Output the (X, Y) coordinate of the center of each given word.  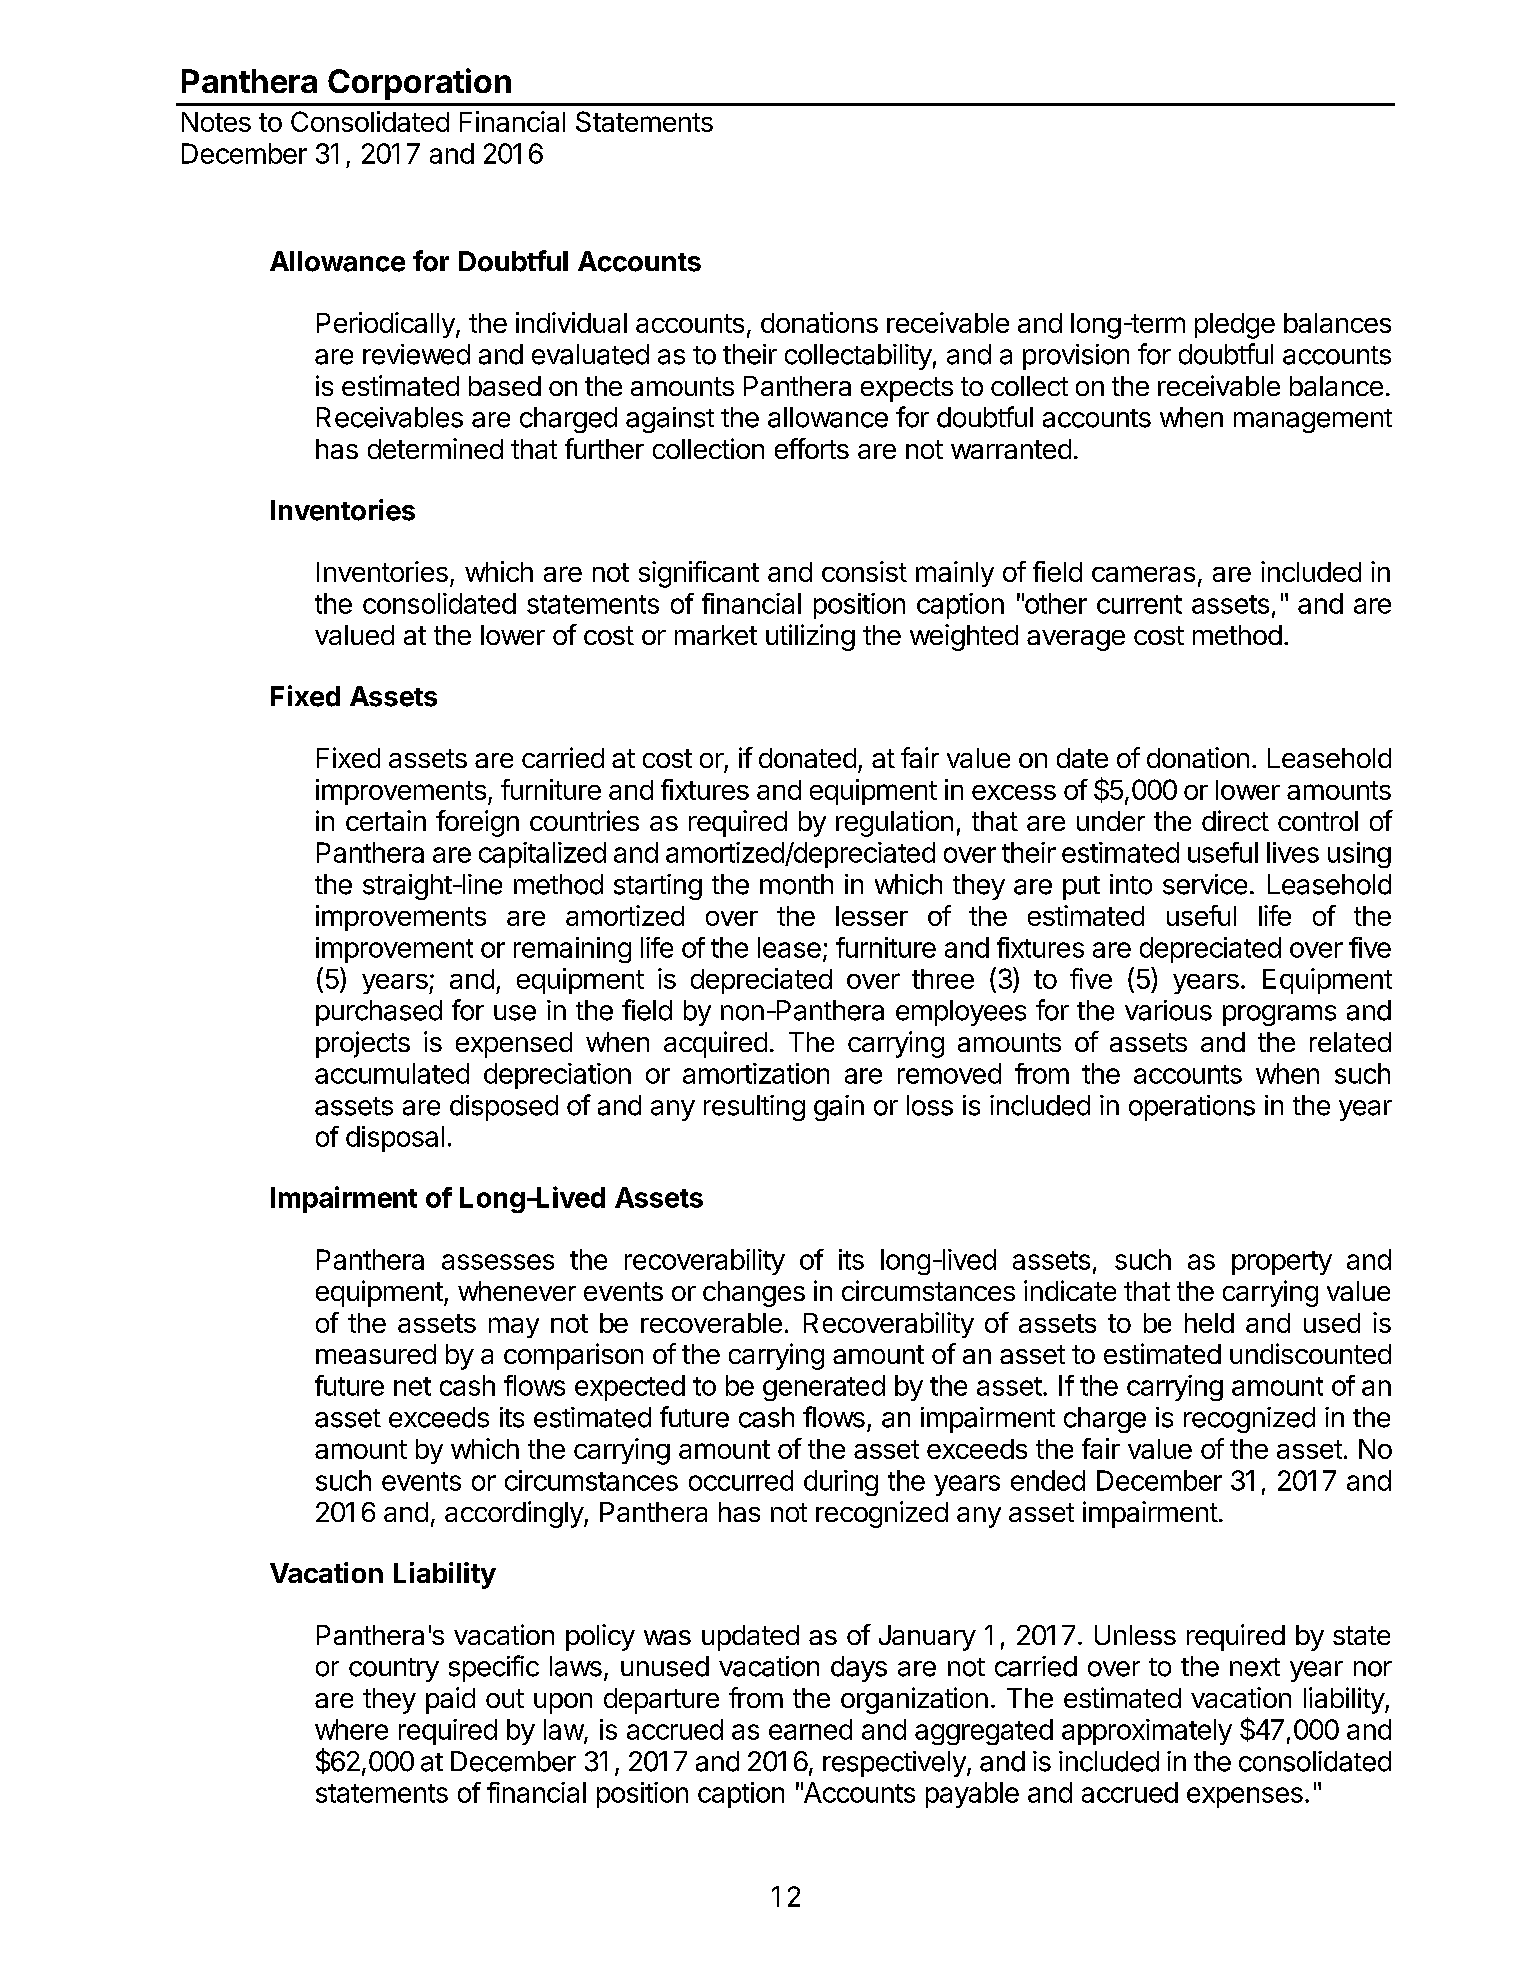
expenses (1245, 1797)
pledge (1235, 326)
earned (810, 1729)
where (351, 1729)
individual (571, 322)
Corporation (419, 84)
